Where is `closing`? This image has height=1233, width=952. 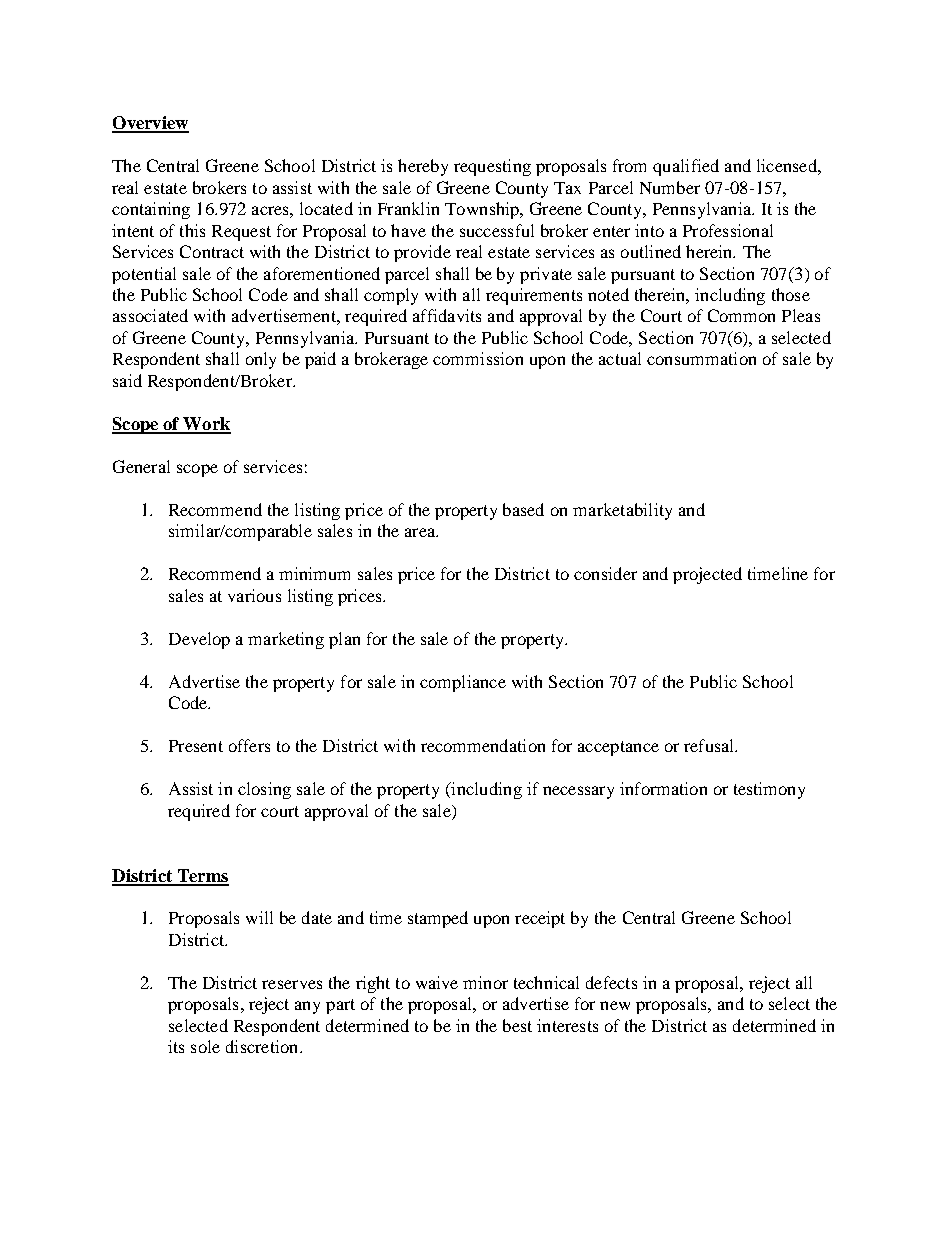 closing is located at coordinates (264, 790).
